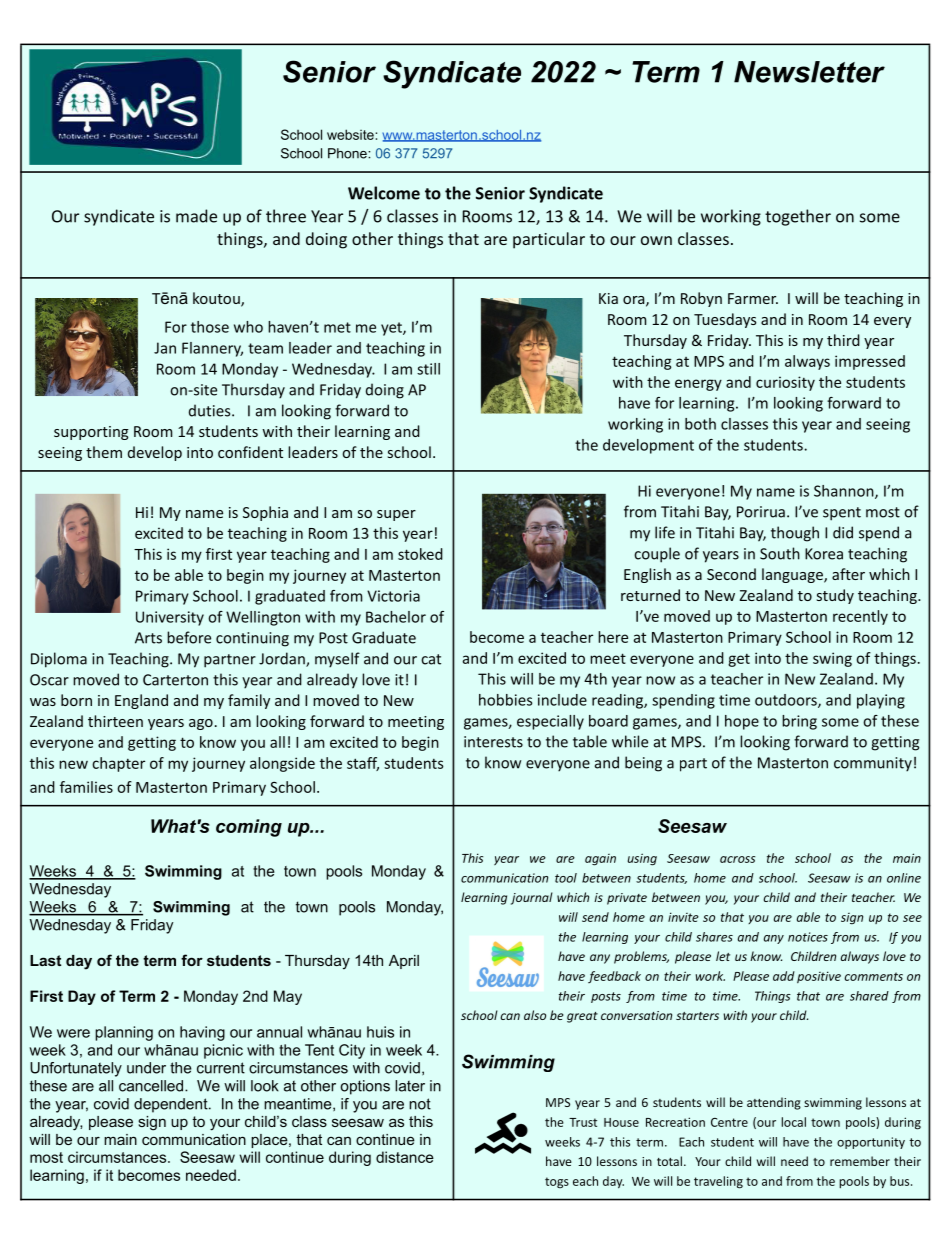 This screenshot has height=1233, width=952. What do you see at coordinates (172, 1105) in the screenshot?
I see `dependent` at bounding box center [172, 1105].
